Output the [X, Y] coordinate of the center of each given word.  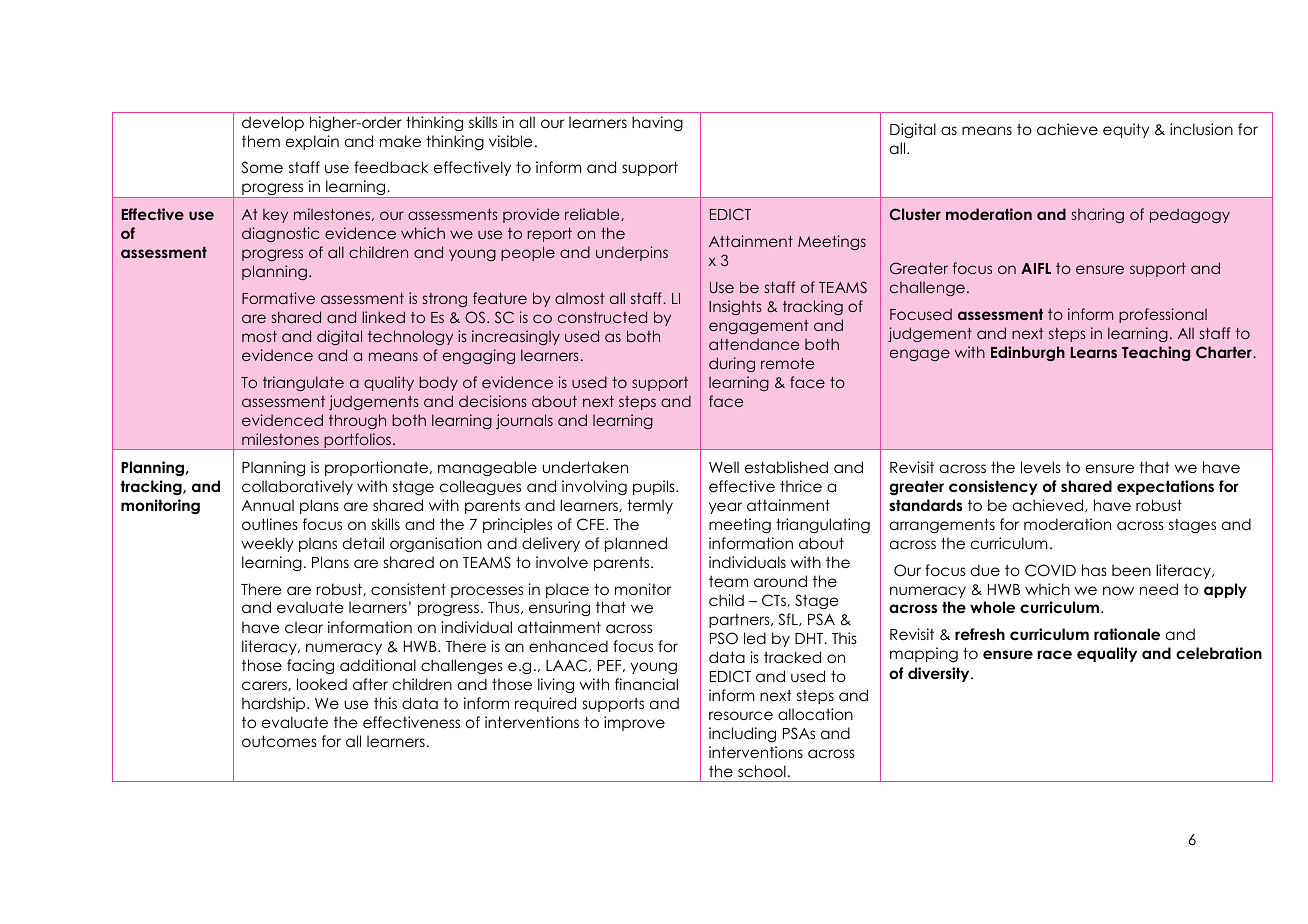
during [732, 364]
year [725, 508]
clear [304, 627]
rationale [1127, 634]
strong [445, 300]
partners [740, 621]
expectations [1165, 487]
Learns [1093, 352]
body [438, 383]
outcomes [279, 741]
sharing [1098, 215]
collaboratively [297, 487]
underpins [632, 253]
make [400, 141]
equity [1126, 130]
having [657, 123]
